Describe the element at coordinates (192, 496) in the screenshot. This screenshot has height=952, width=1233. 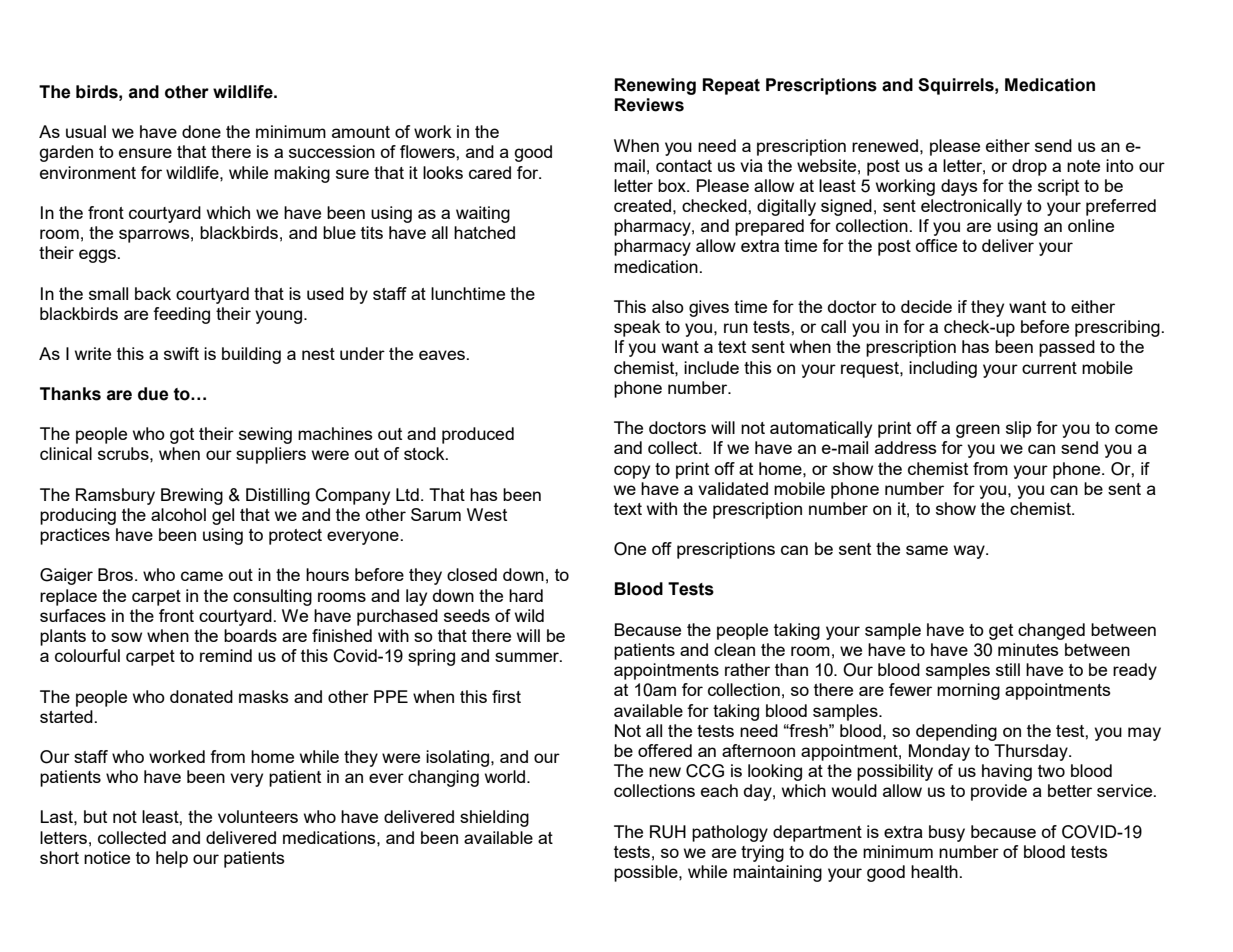
I see `Brewing` at that location.
